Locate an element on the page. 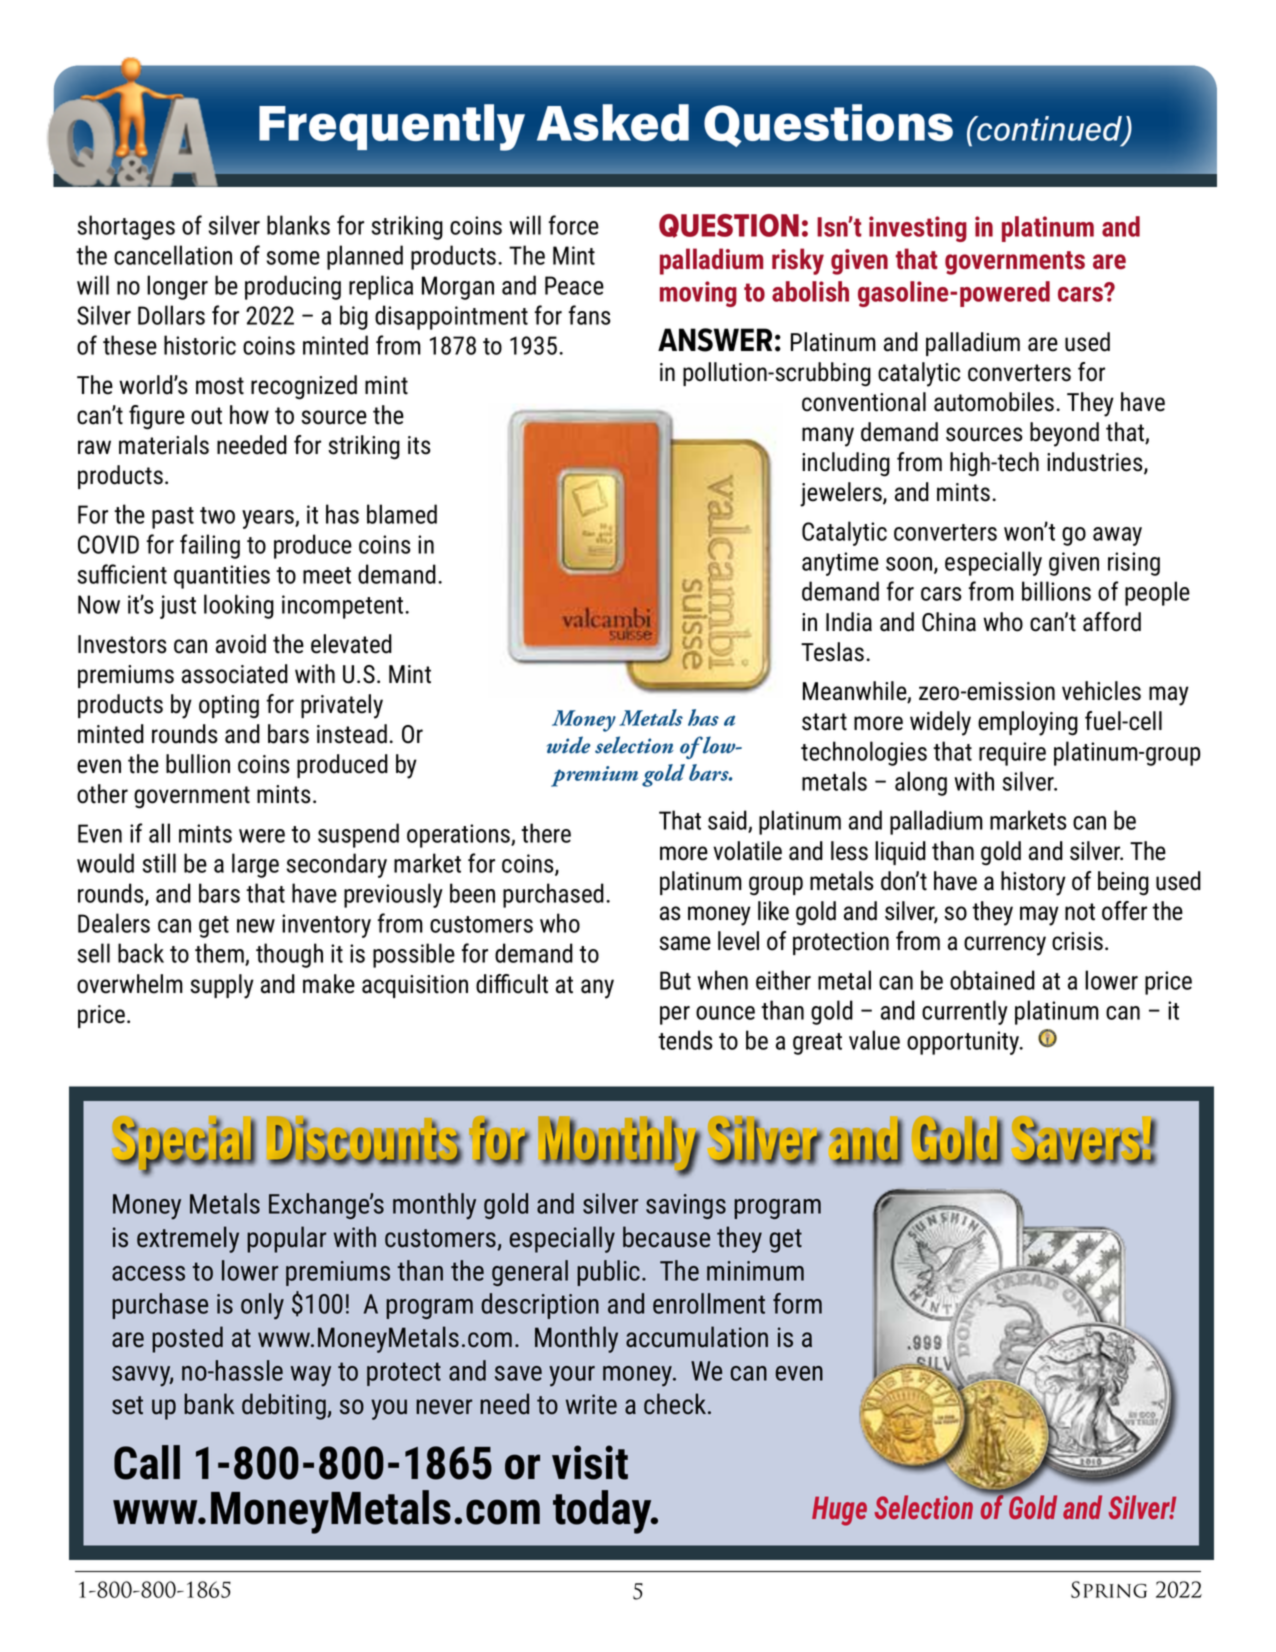 Image resolution: width=1276 pixels, height=1652 pixels. history is located at coordinates (1033, 883).
